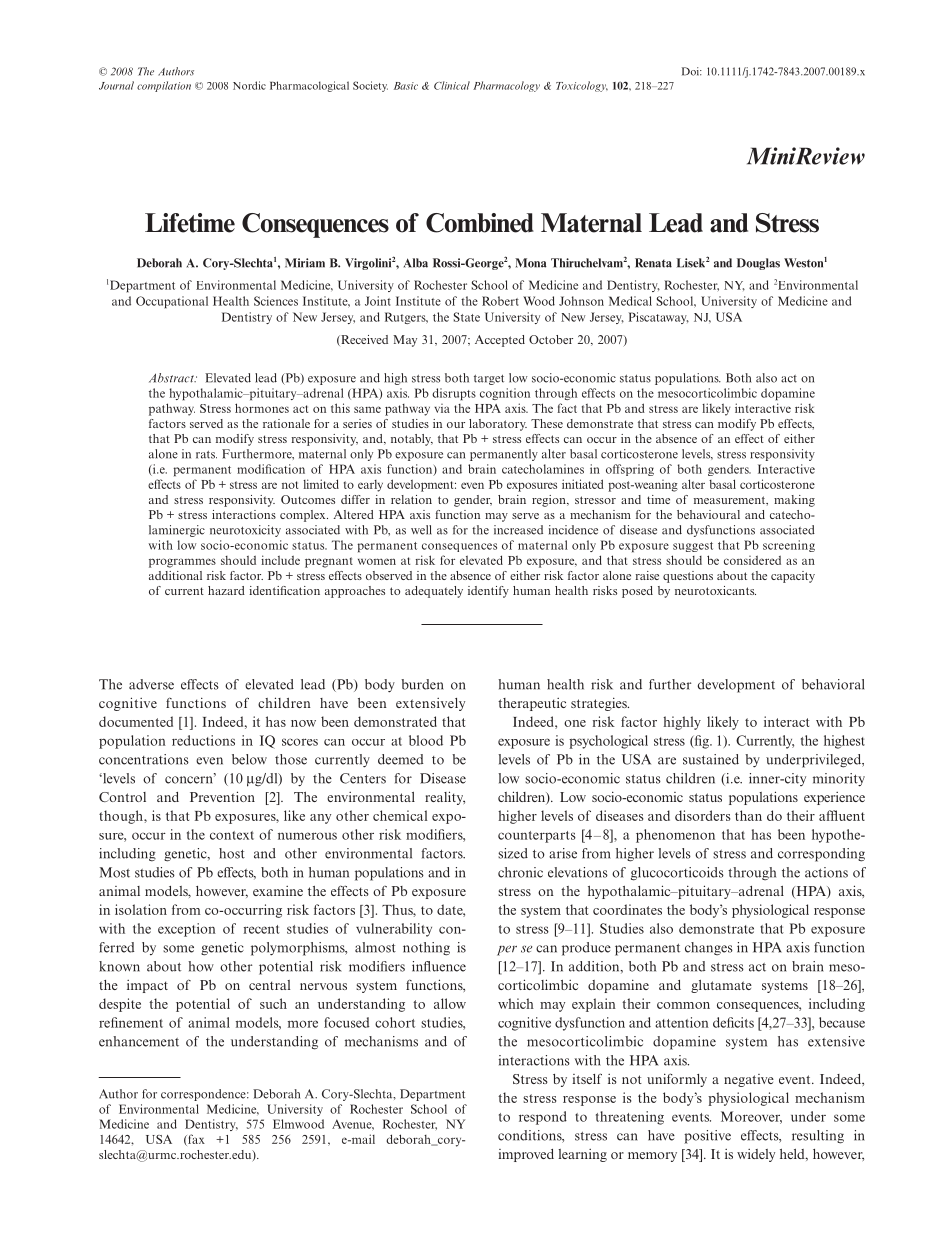 The width and height of the document is (952, 1251). What do you see at coordinates (172, 378) in the document?
I see `Abstract` at bounding box center [172, 378].
